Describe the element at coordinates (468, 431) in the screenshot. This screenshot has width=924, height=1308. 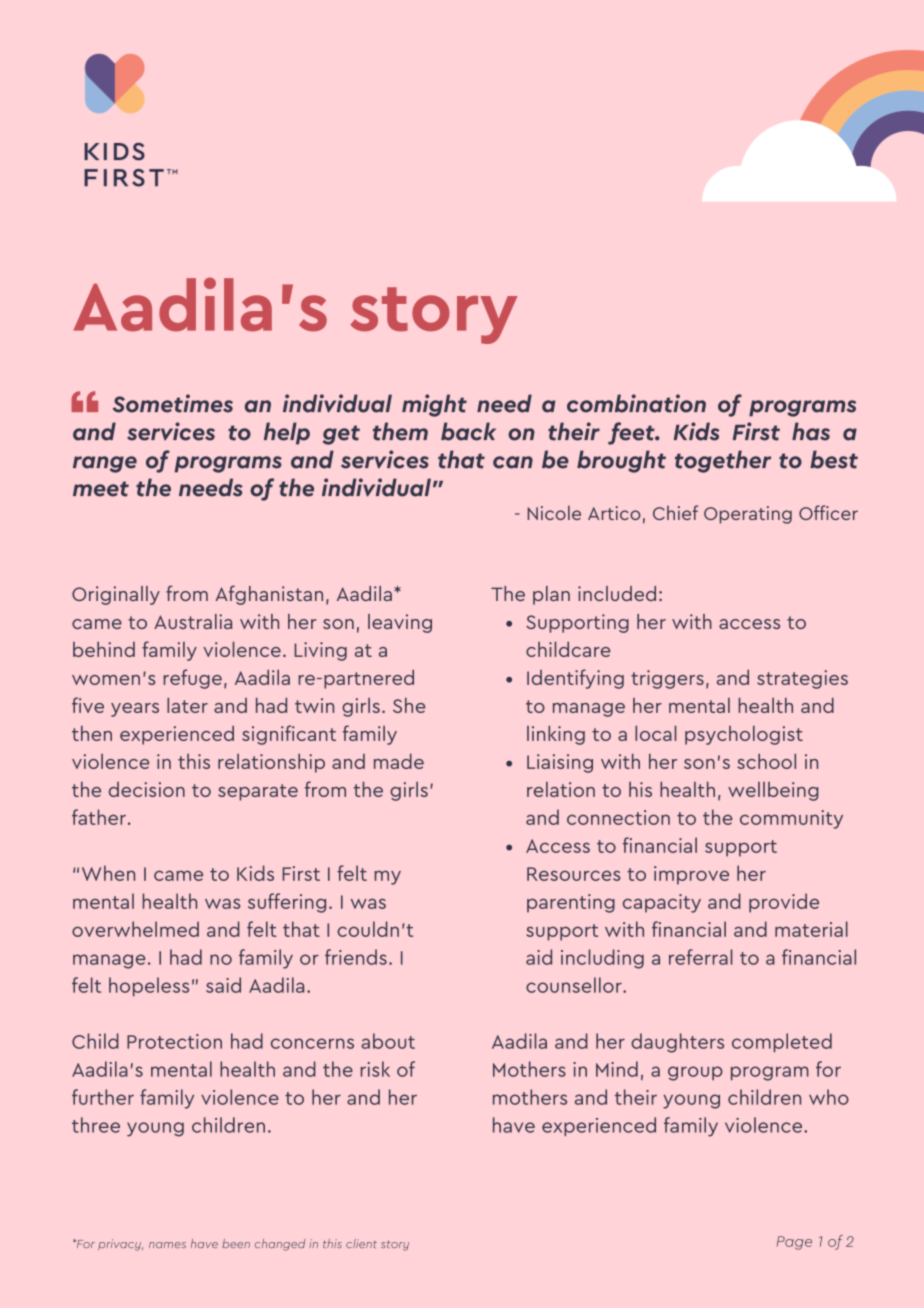
I see `back` at that location.
